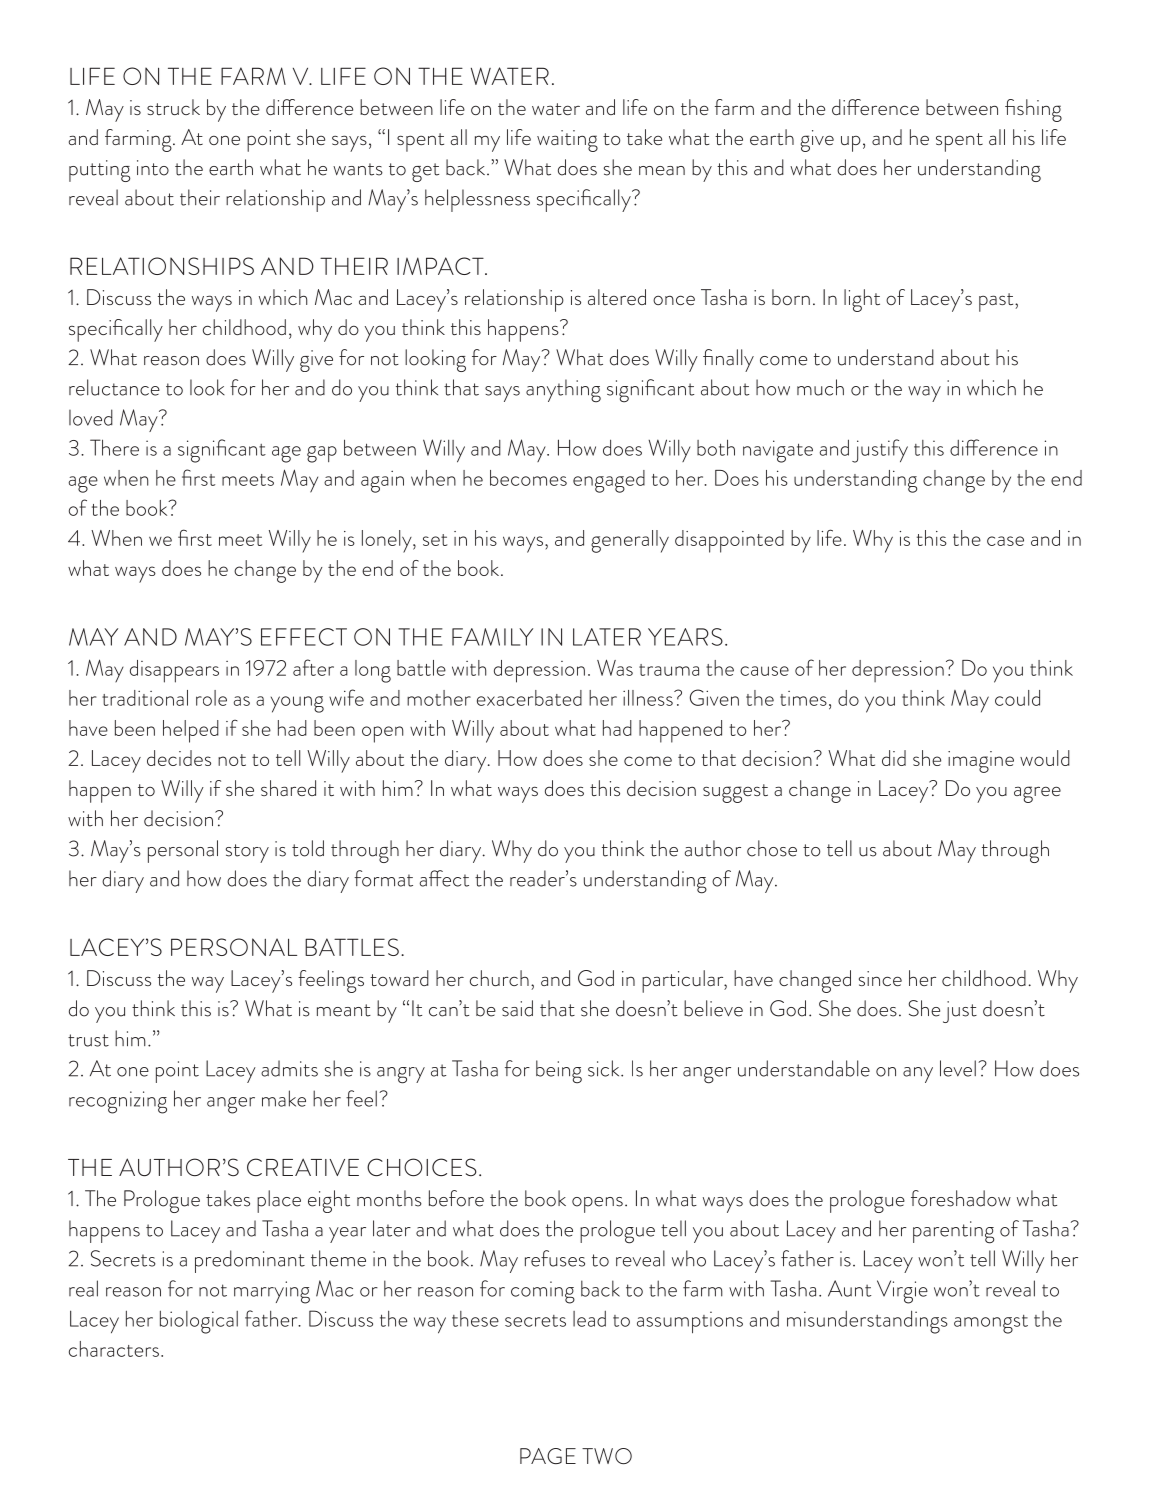 The image size is (1151, 1490). Describe the element at coordinates (880, 978) in the image. I see `since` at that location.
